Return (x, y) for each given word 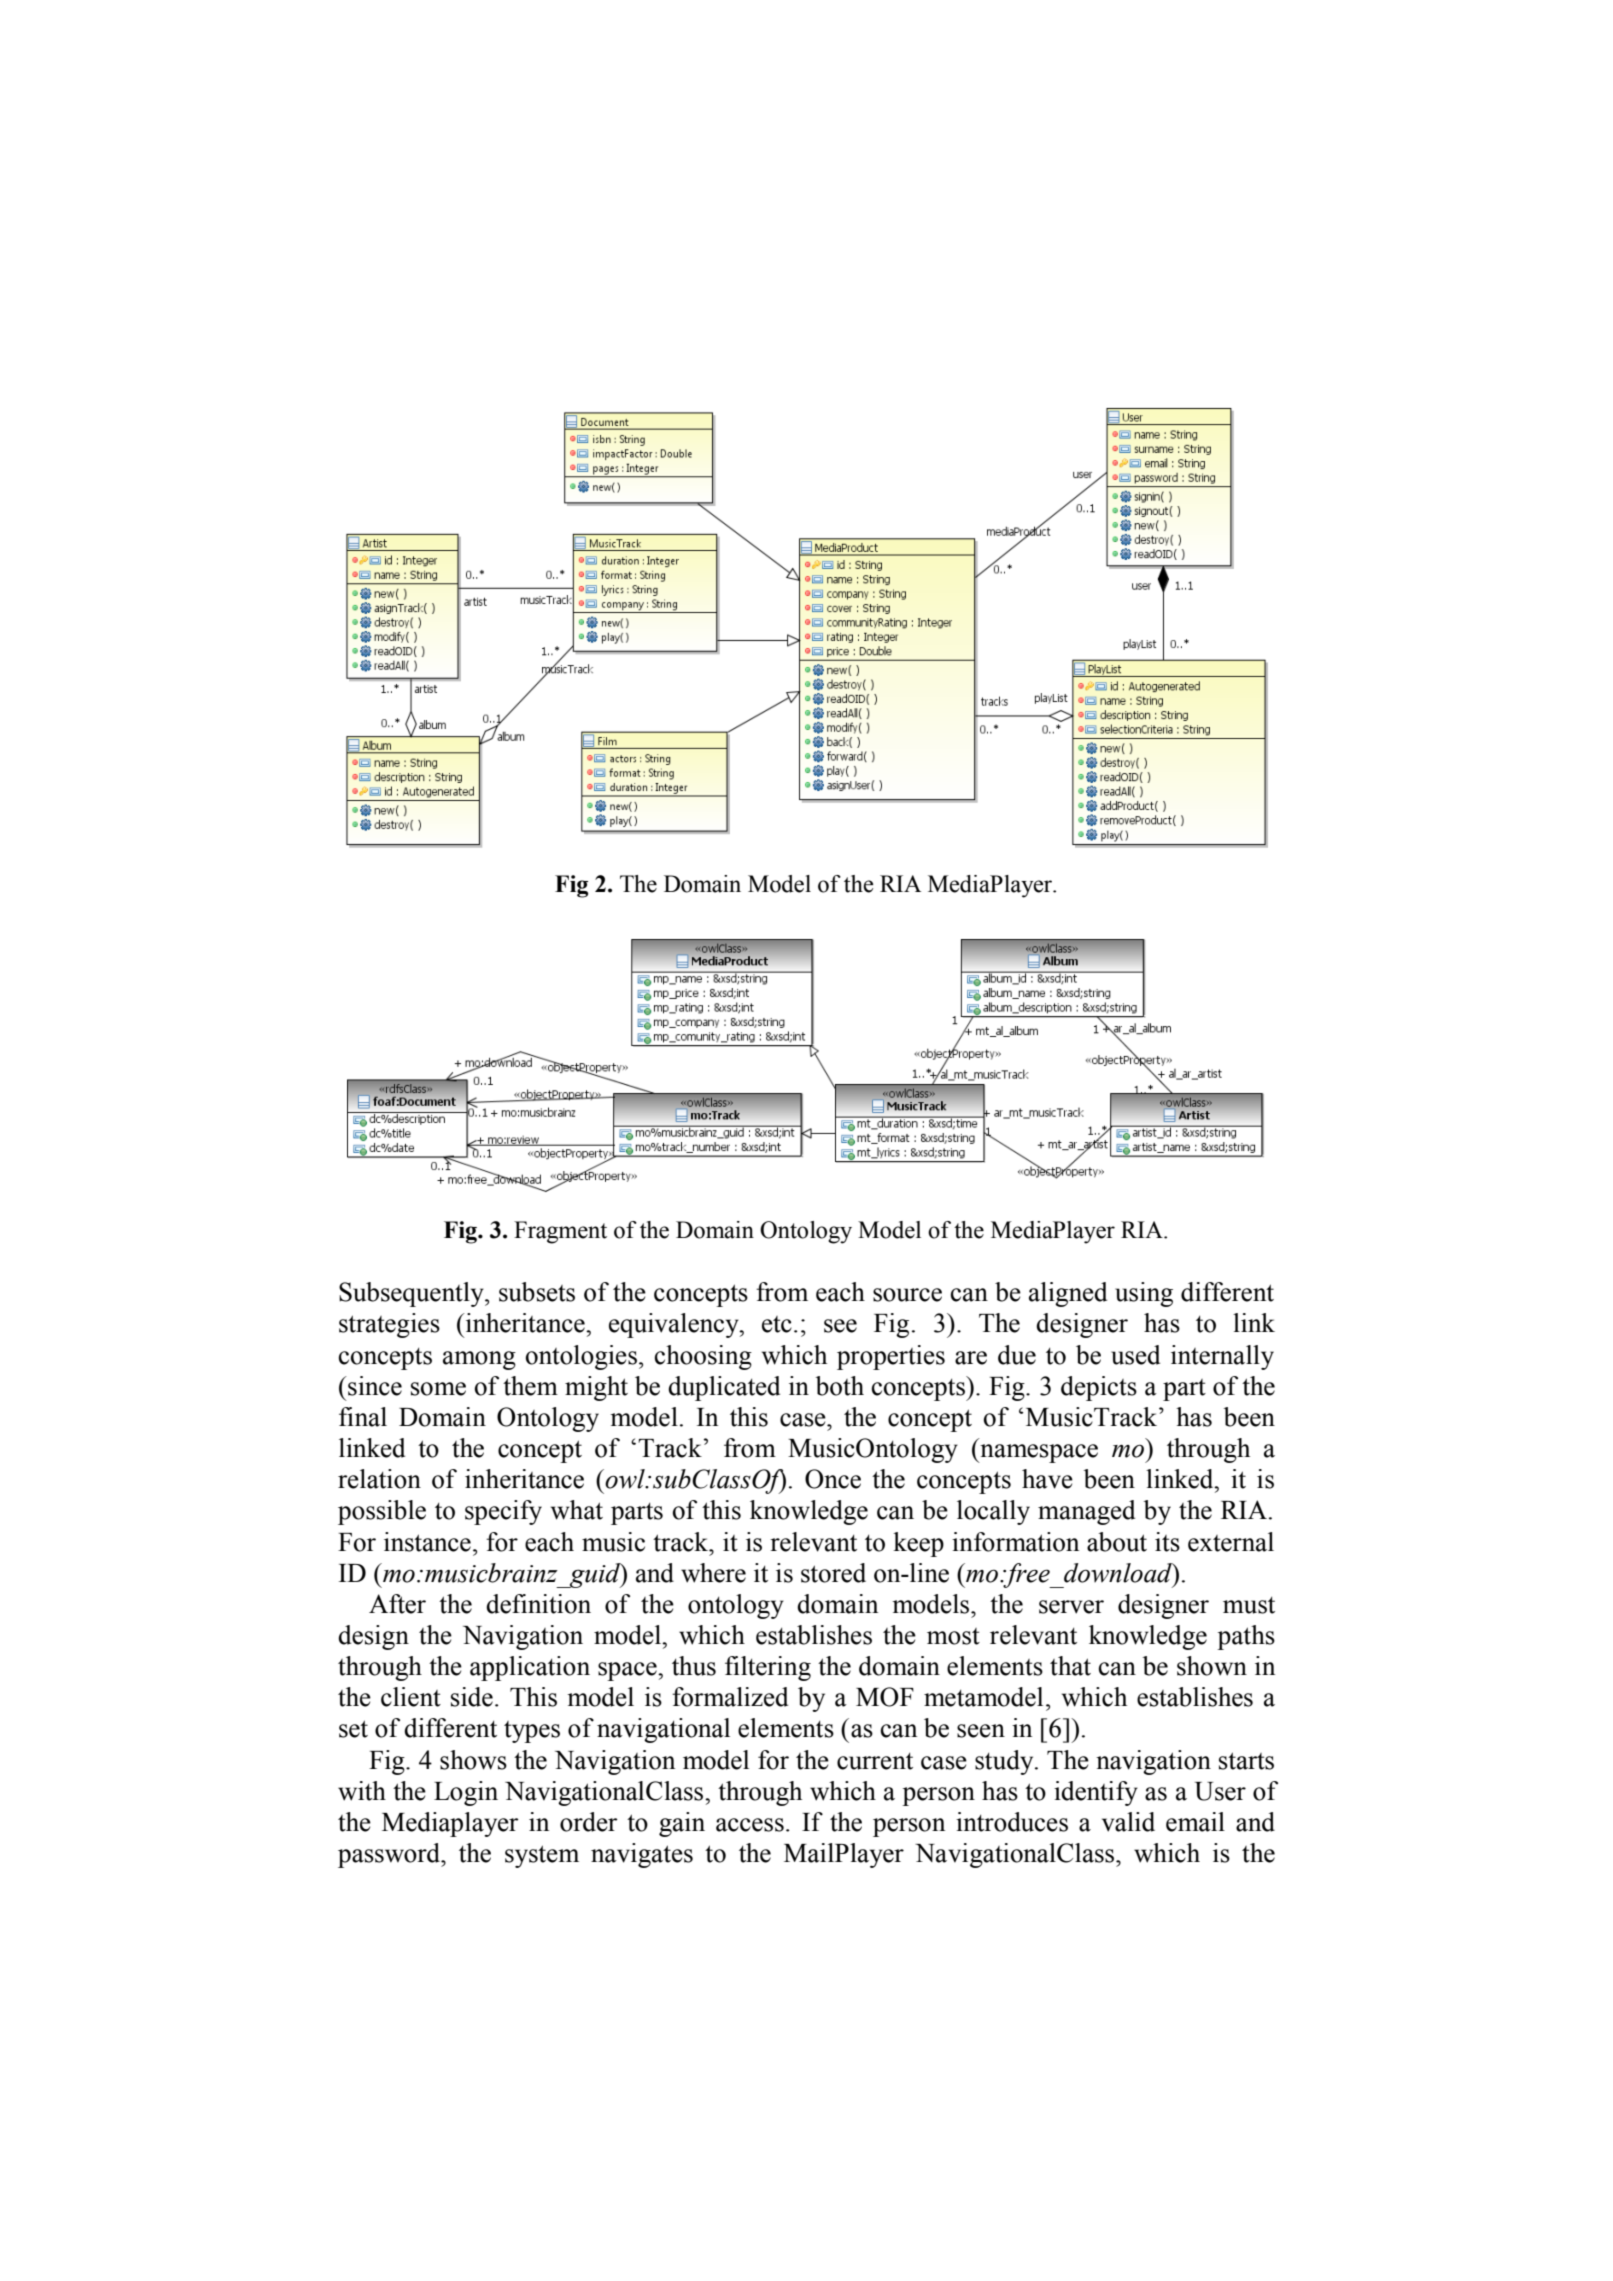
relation (379, 1479)
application (530, 1668)
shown (1212, 1666)
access (750, 1825)
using (1144, 1294)
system (542, 1856)
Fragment (560, 1232)
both (840, 1386)
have (1047, 1479)
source (907, 1295)
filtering (768, 1668)
